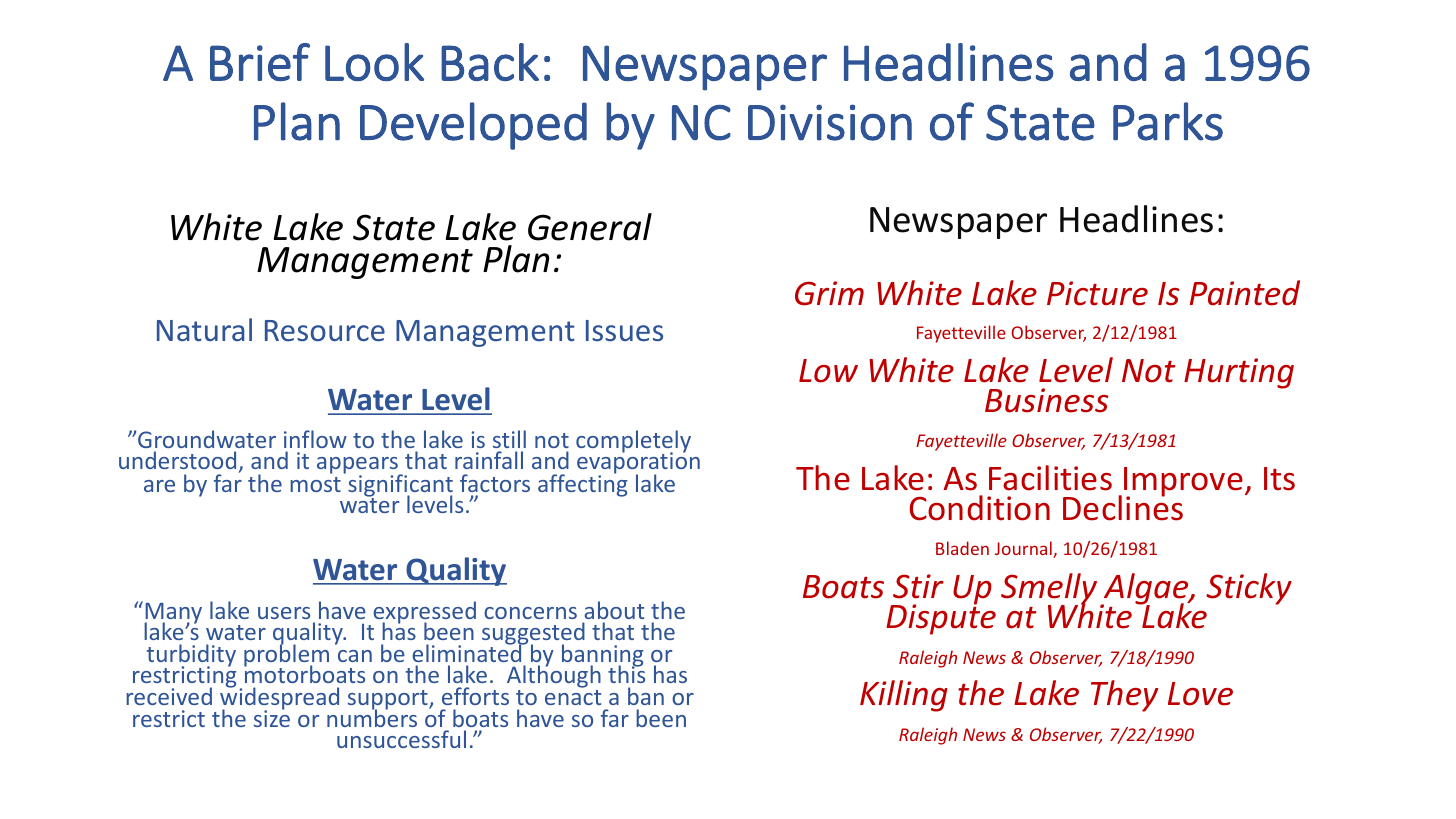 This page has height=819, width=1456. What do you see at coordinates (1123, 507) in the page?
I see `Declines` at bounding box center [1123, 507].
